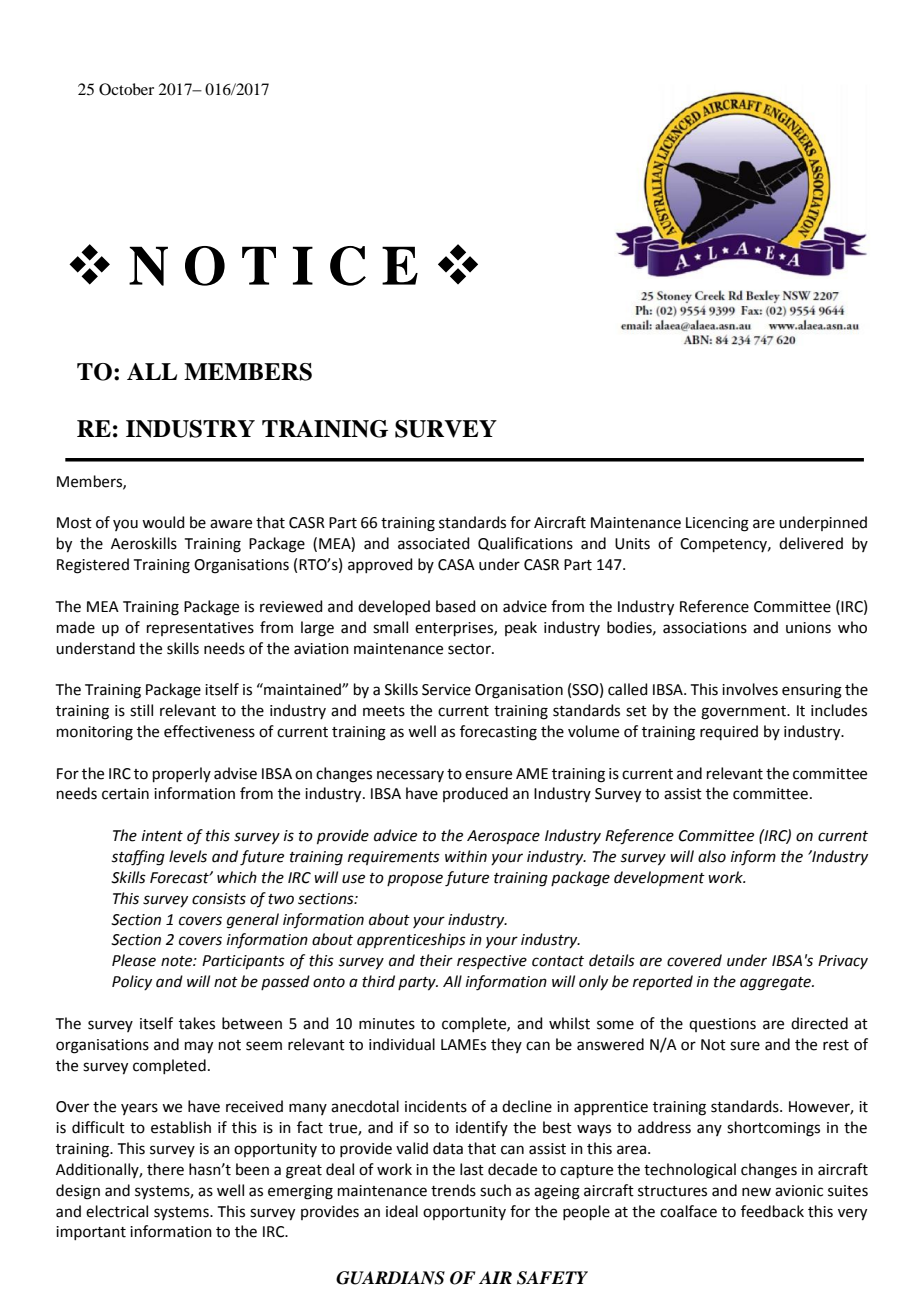  I want to click on involves, so click(750, 689).
